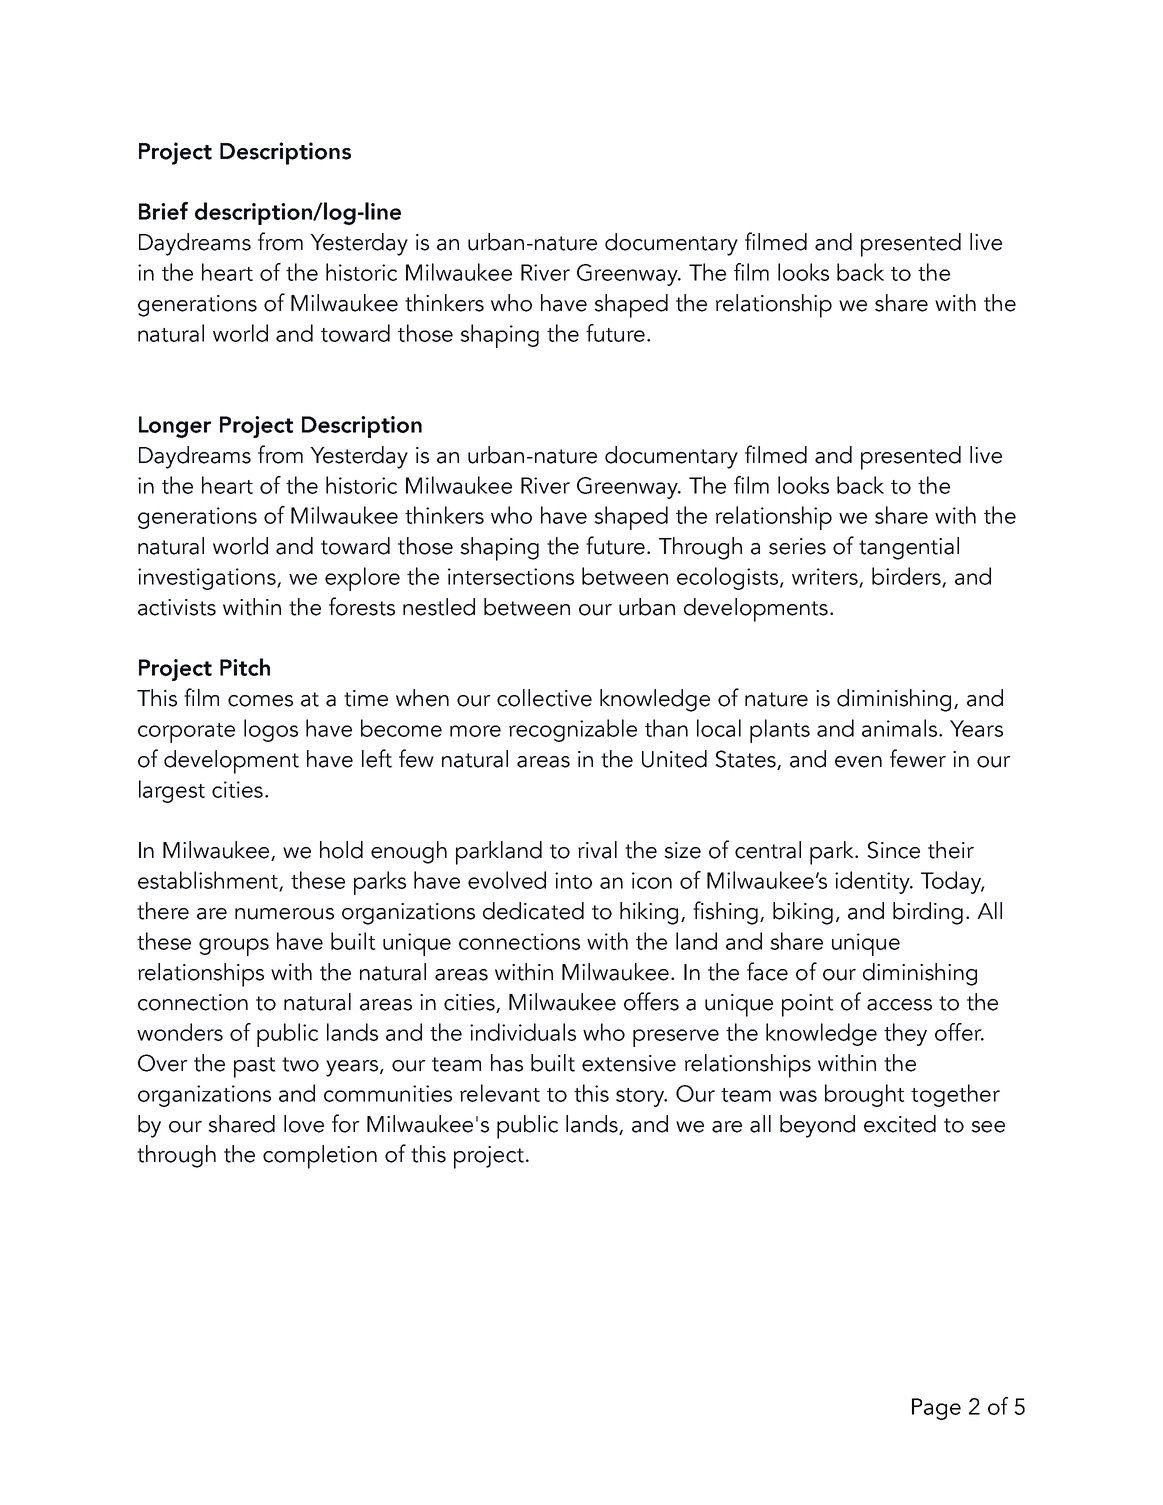  What do you see at coordinates (936, 1409) in the screenshot?
I see `Page` at bounding box center [936, 1409].
